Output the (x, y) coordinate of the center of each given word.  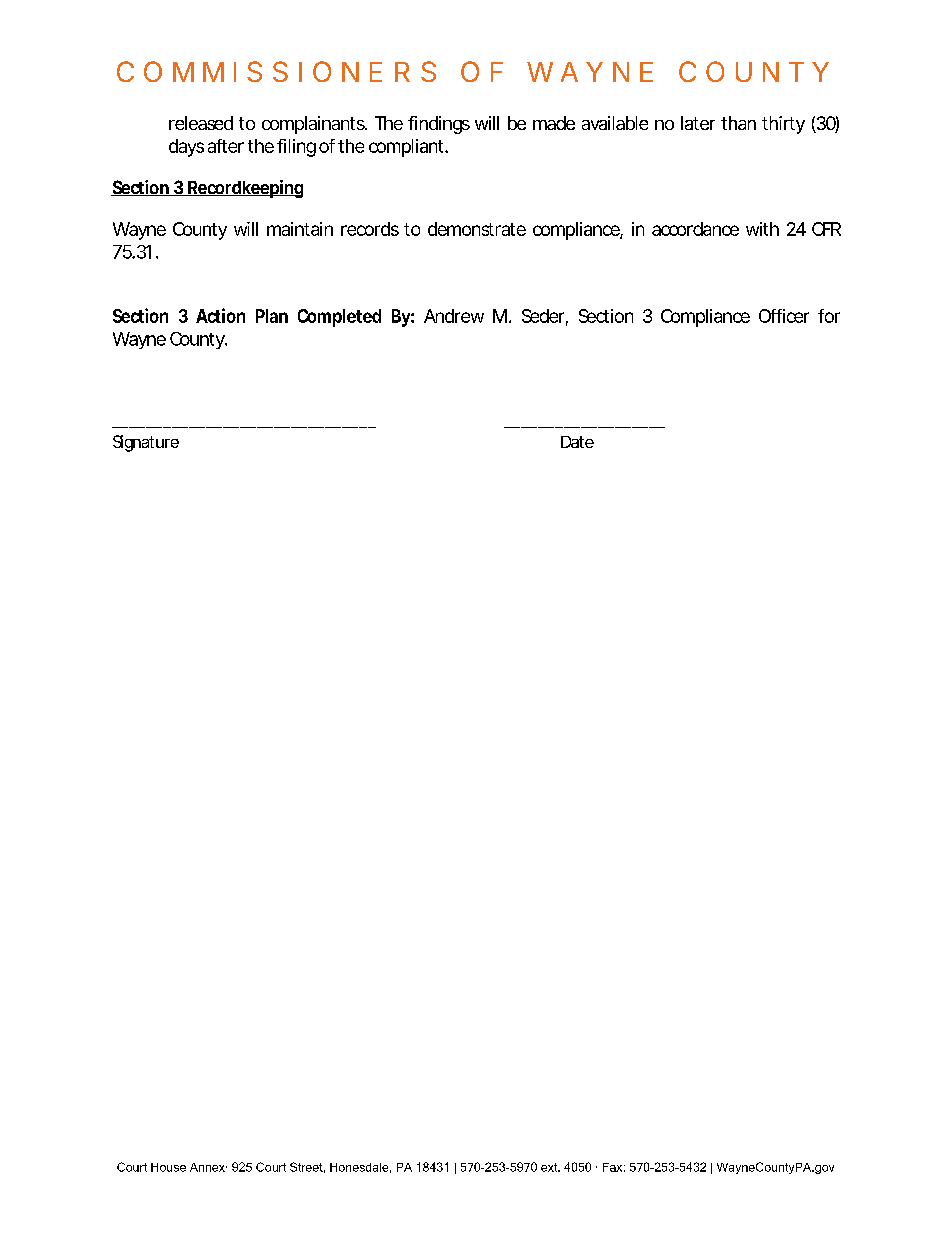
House (168, 1167)
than (738, 123)
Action (220, 315)
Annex (208, 1167)
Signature (146, 443)
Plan (272, 316)
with (762, 229)
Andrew (454, 316)
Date (577, 442)
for (829, 316)
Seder (545, 317)
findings (439, 125)
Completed (339, 318)
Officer (784, 316)
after (226, 146)
